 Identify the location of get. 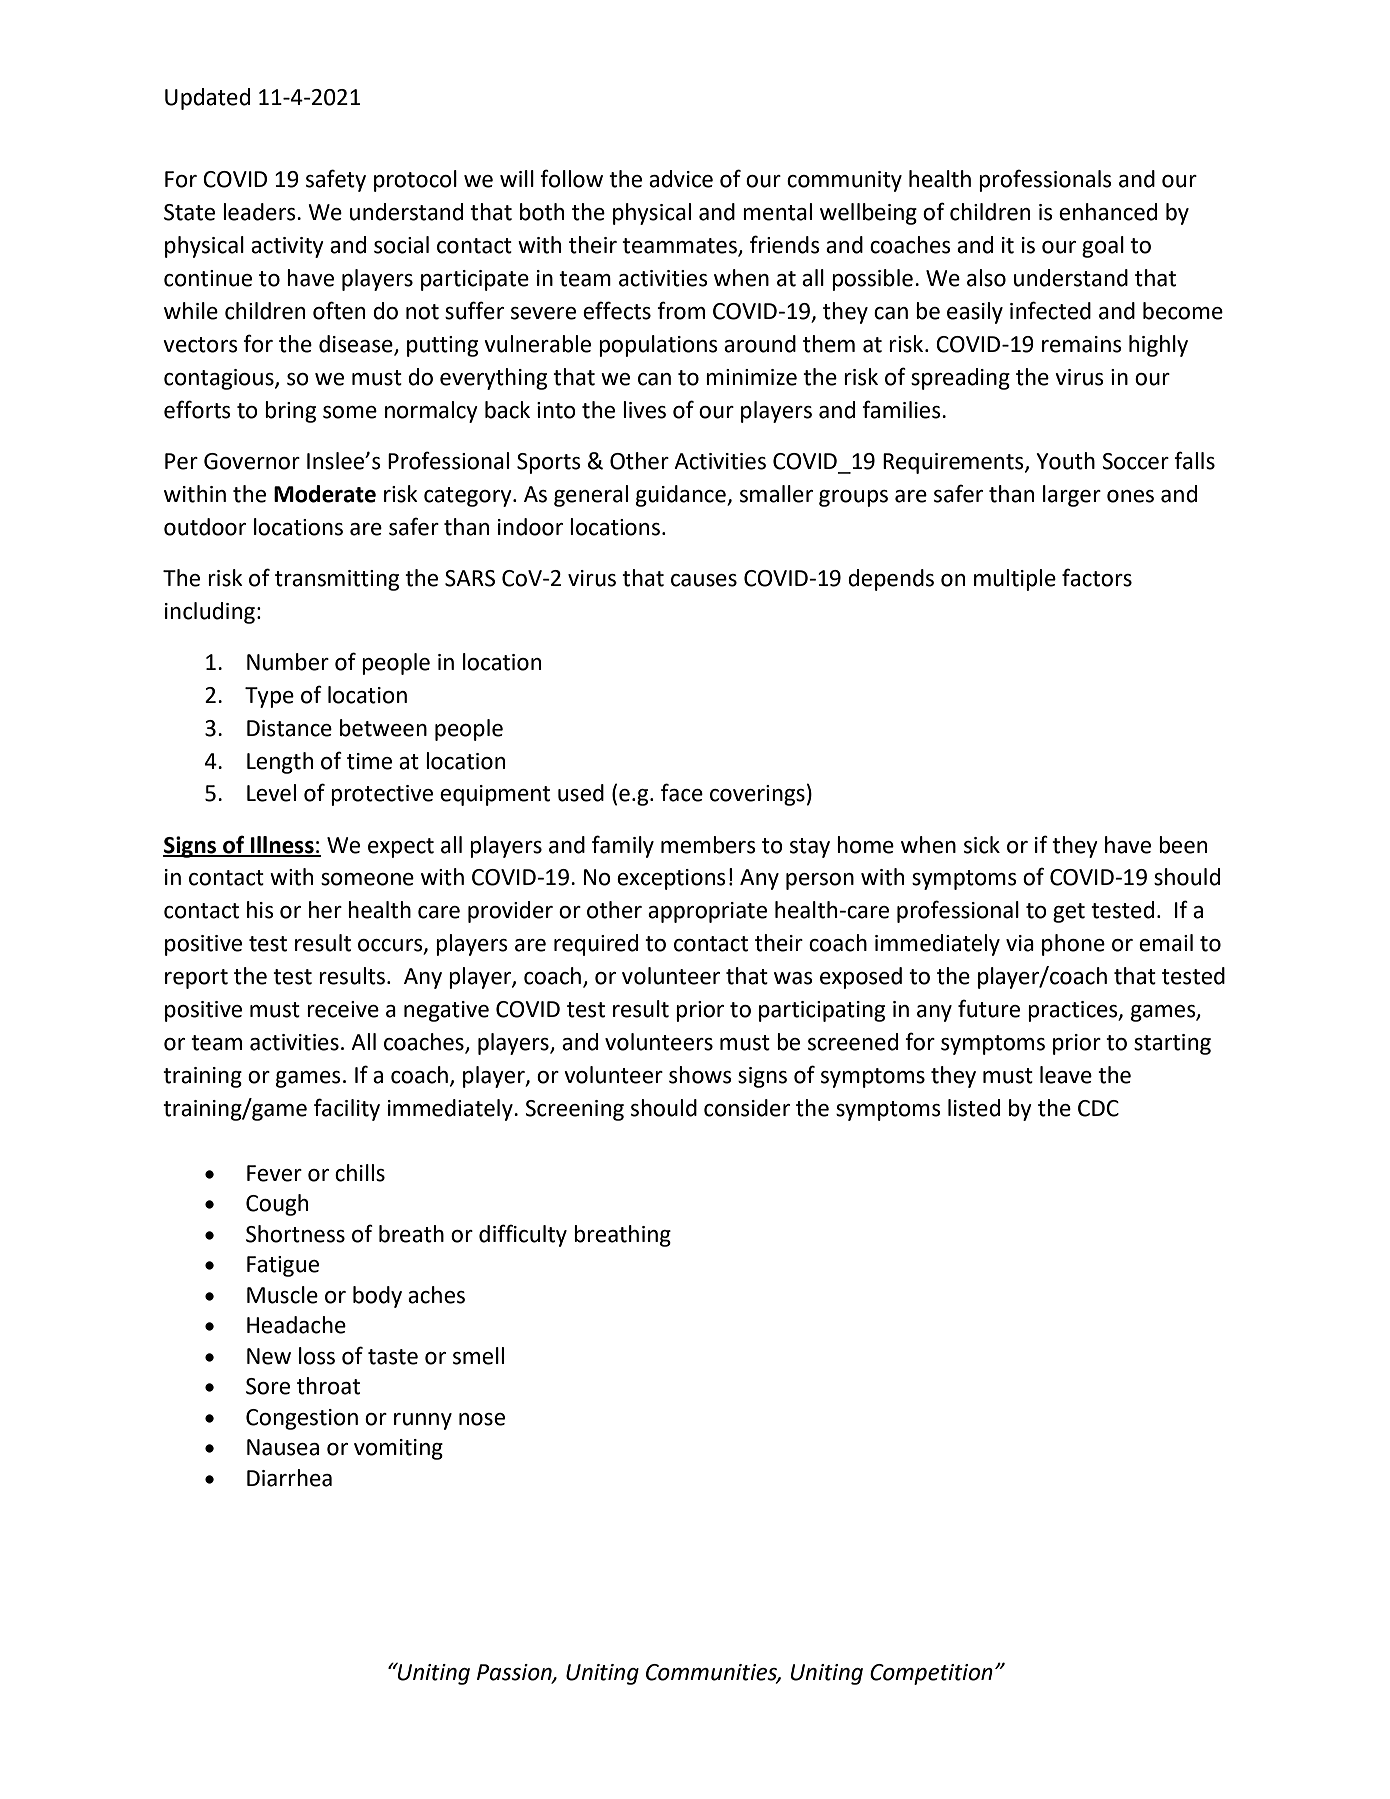
(1069, 913).
